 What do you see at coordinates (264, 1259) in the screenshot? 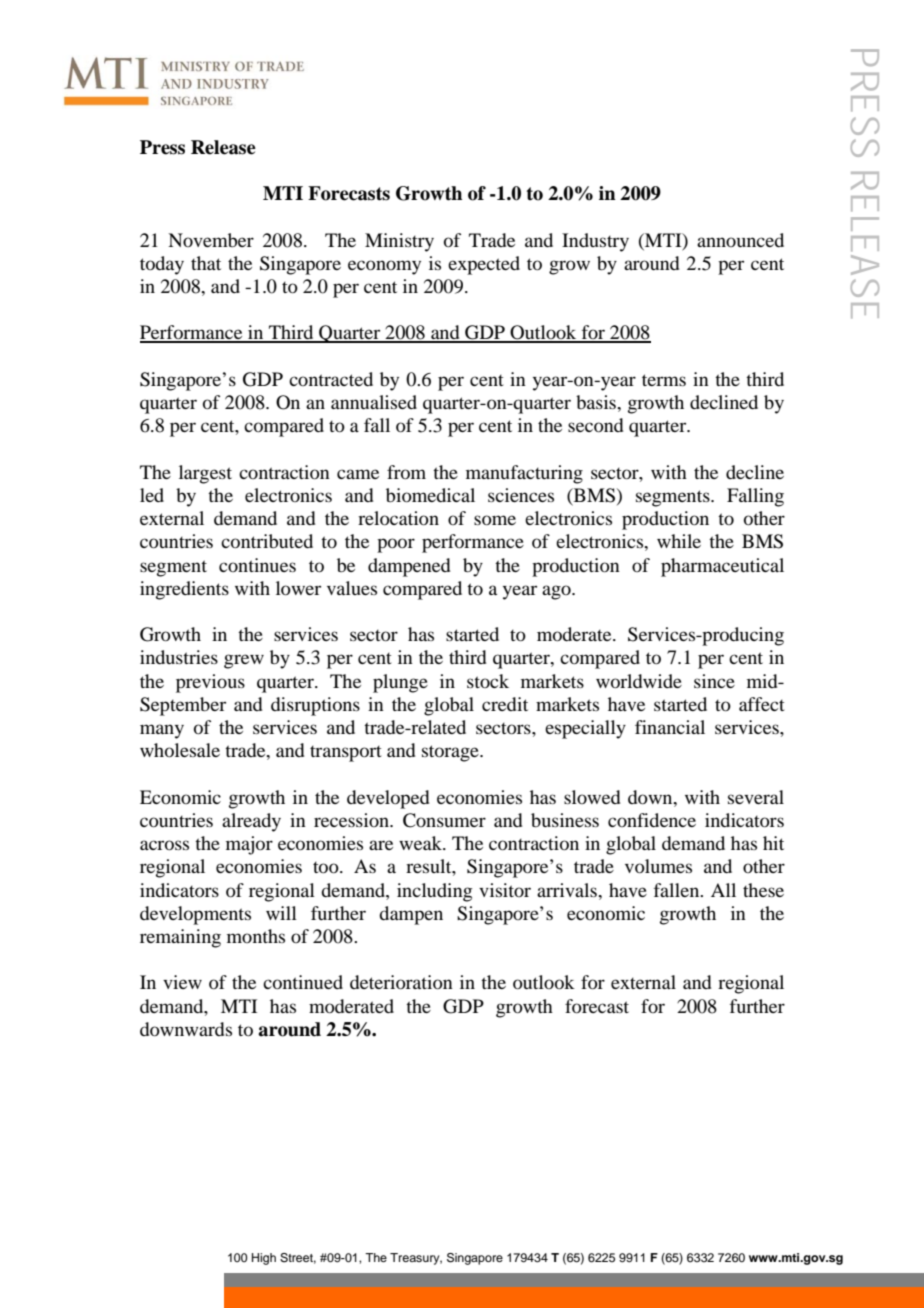
I see `High` at bounding box center [264, 1259].
